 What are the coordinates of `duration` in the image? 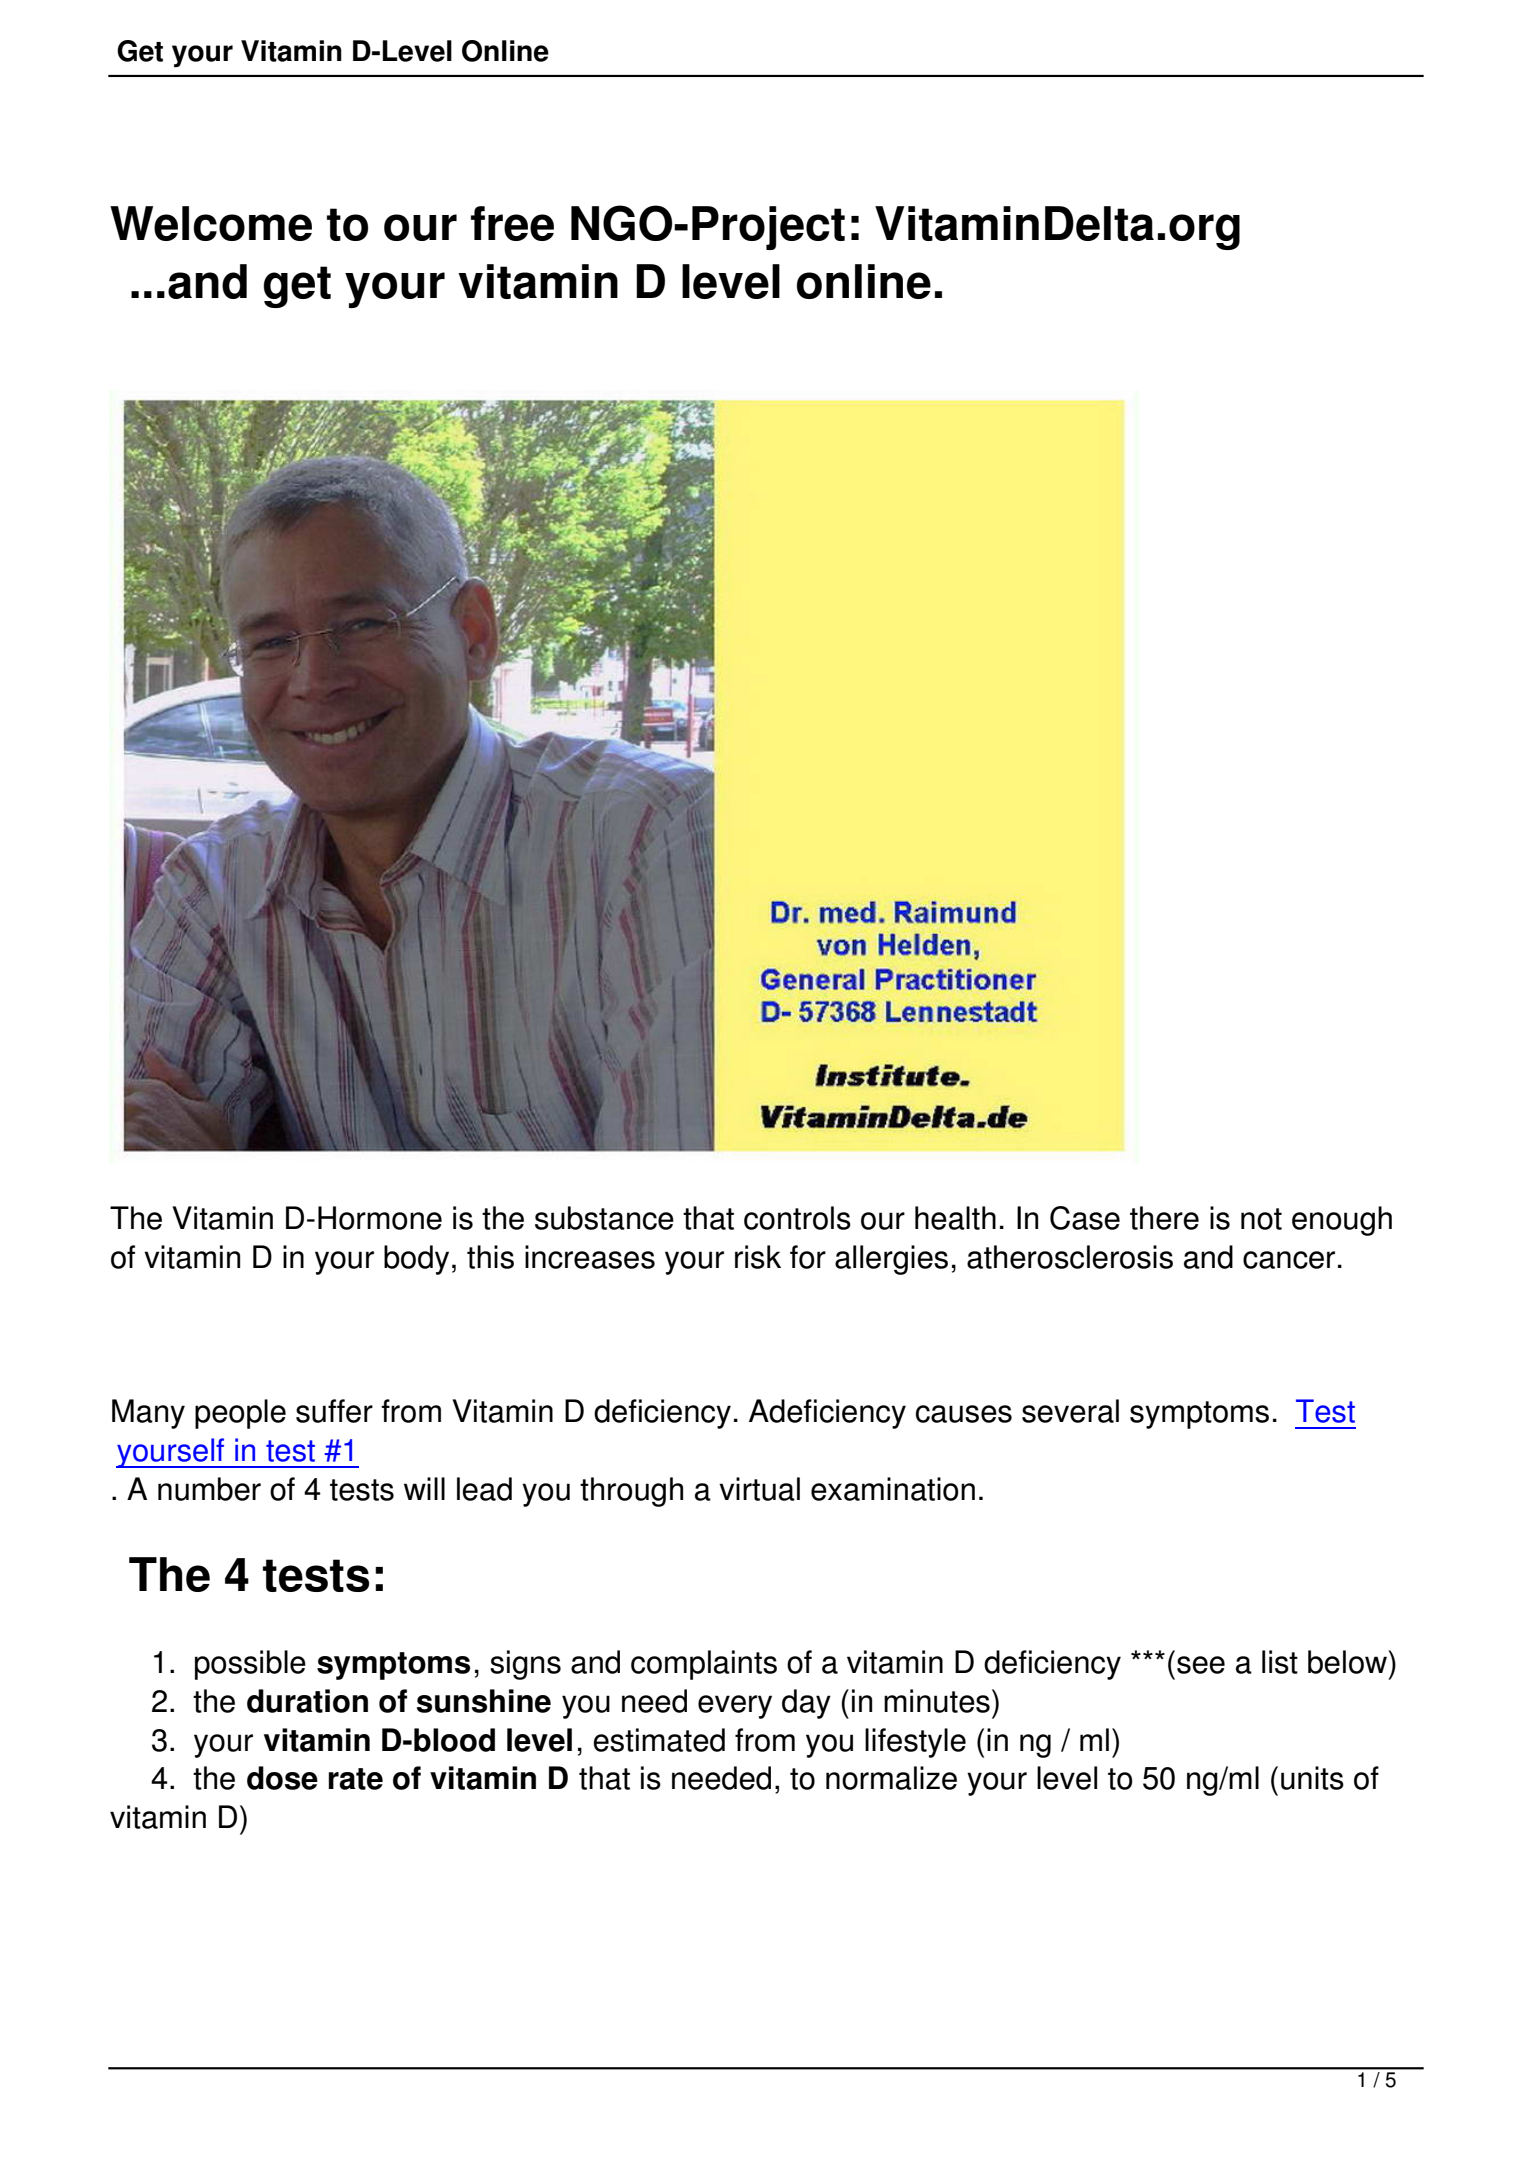 It's located at (307, 1701).
